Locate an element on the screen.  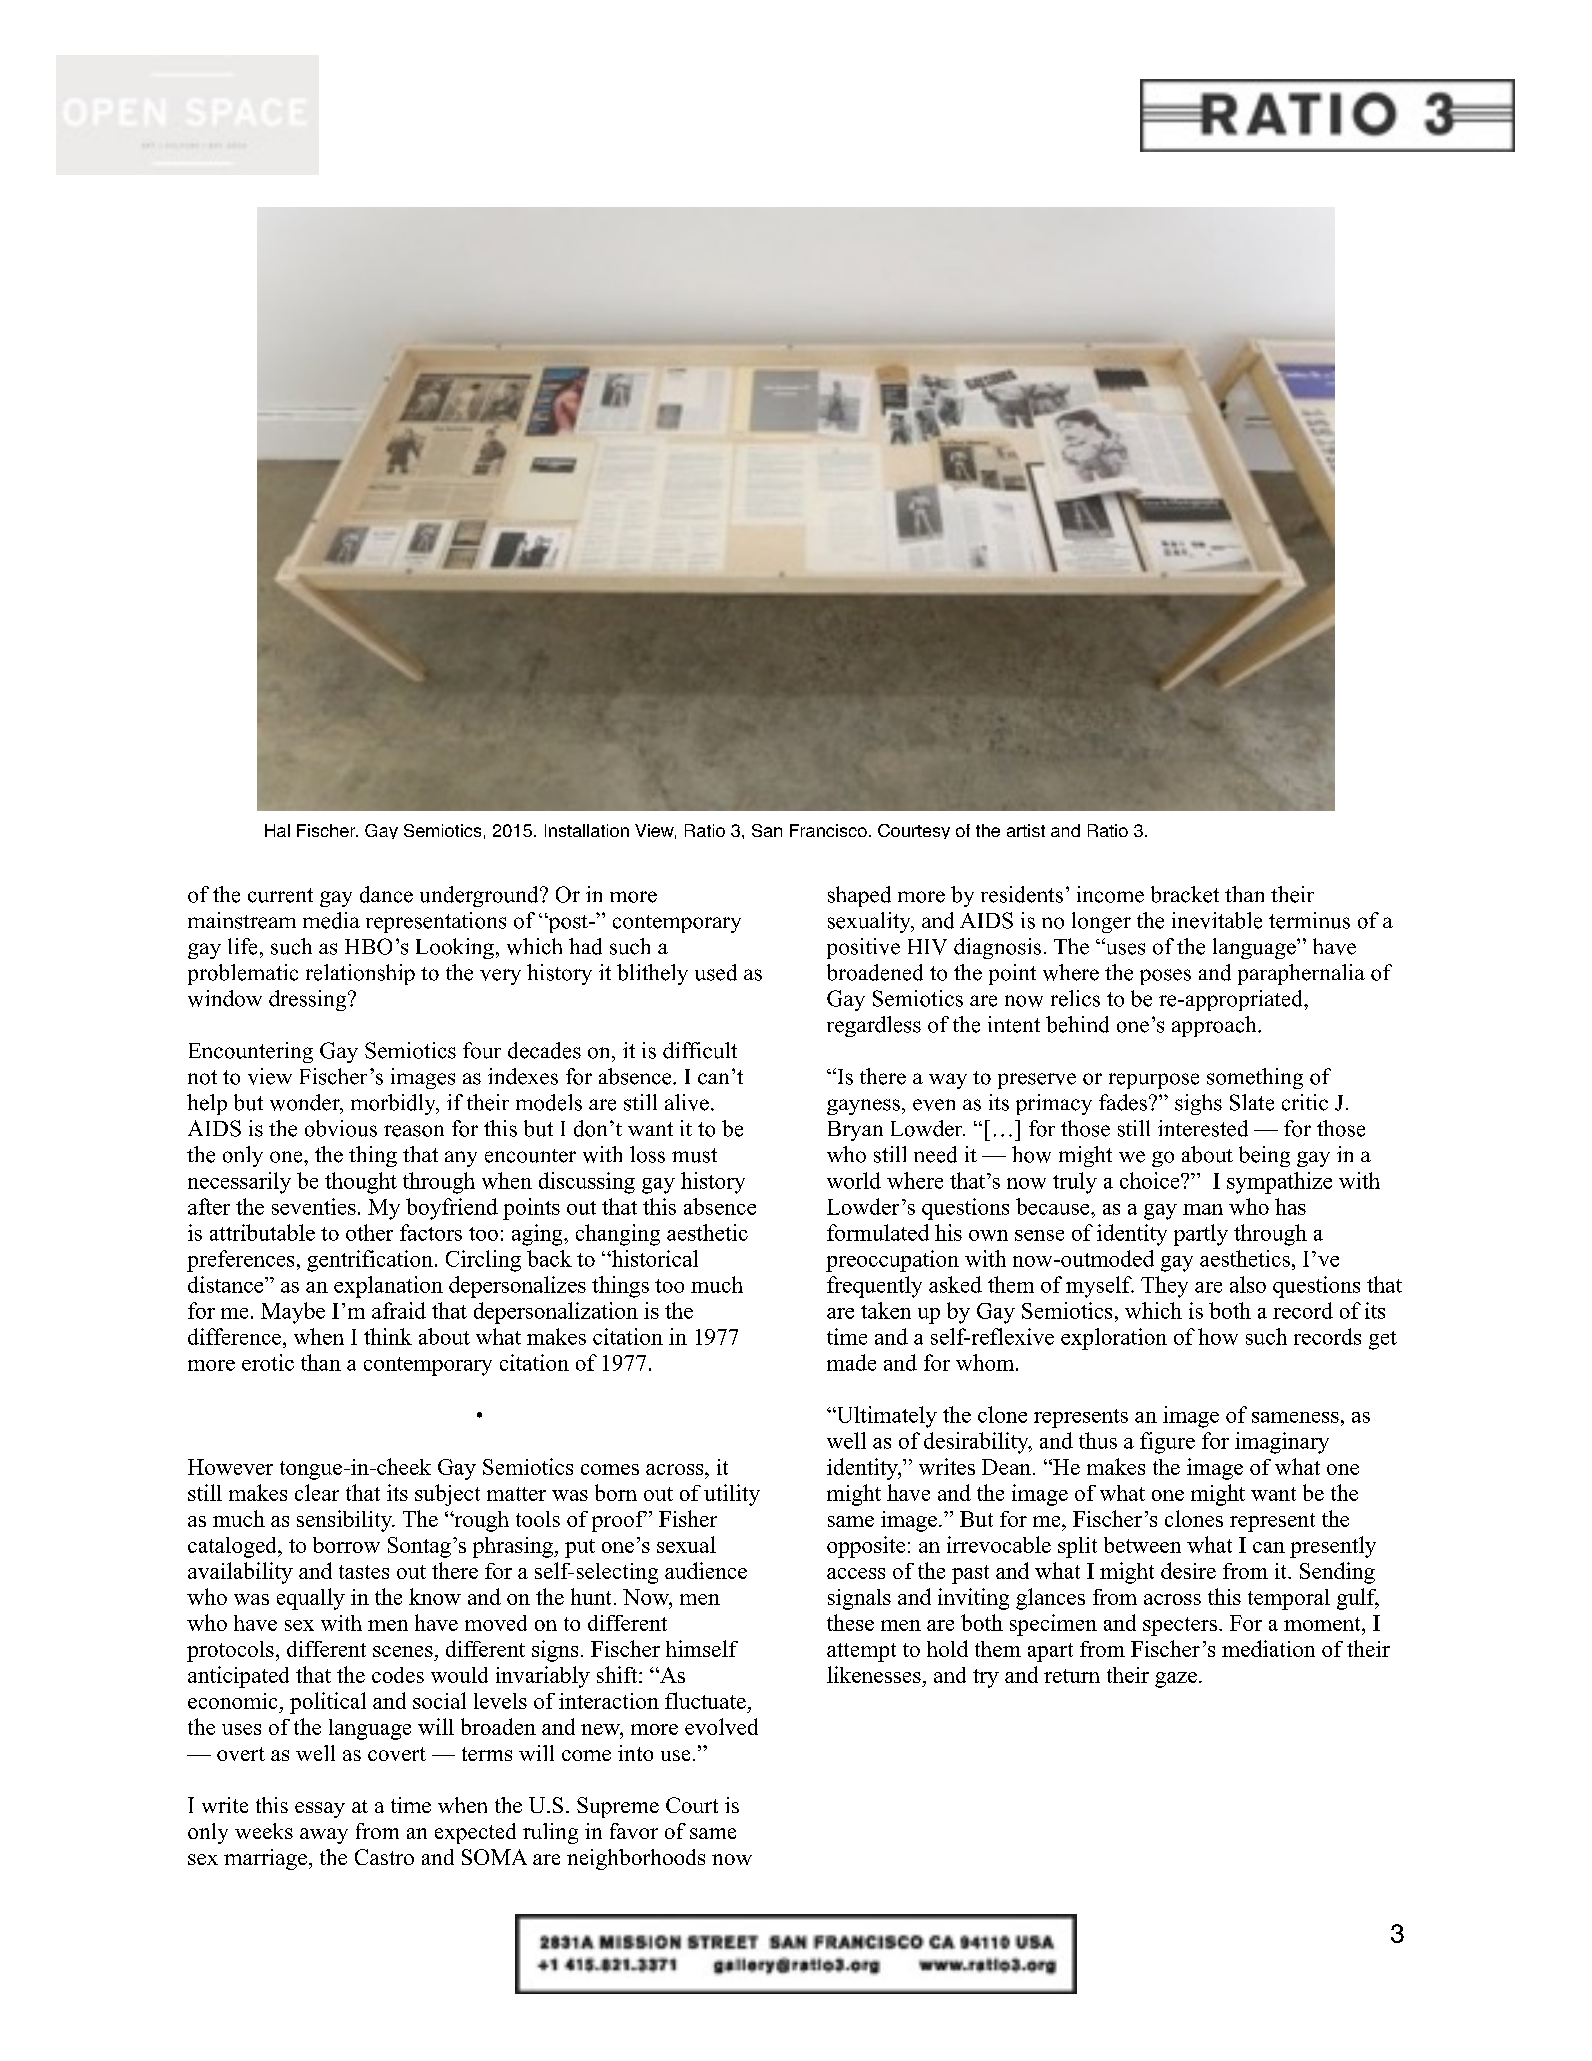
also is located at coordinates (1248, 1284).
